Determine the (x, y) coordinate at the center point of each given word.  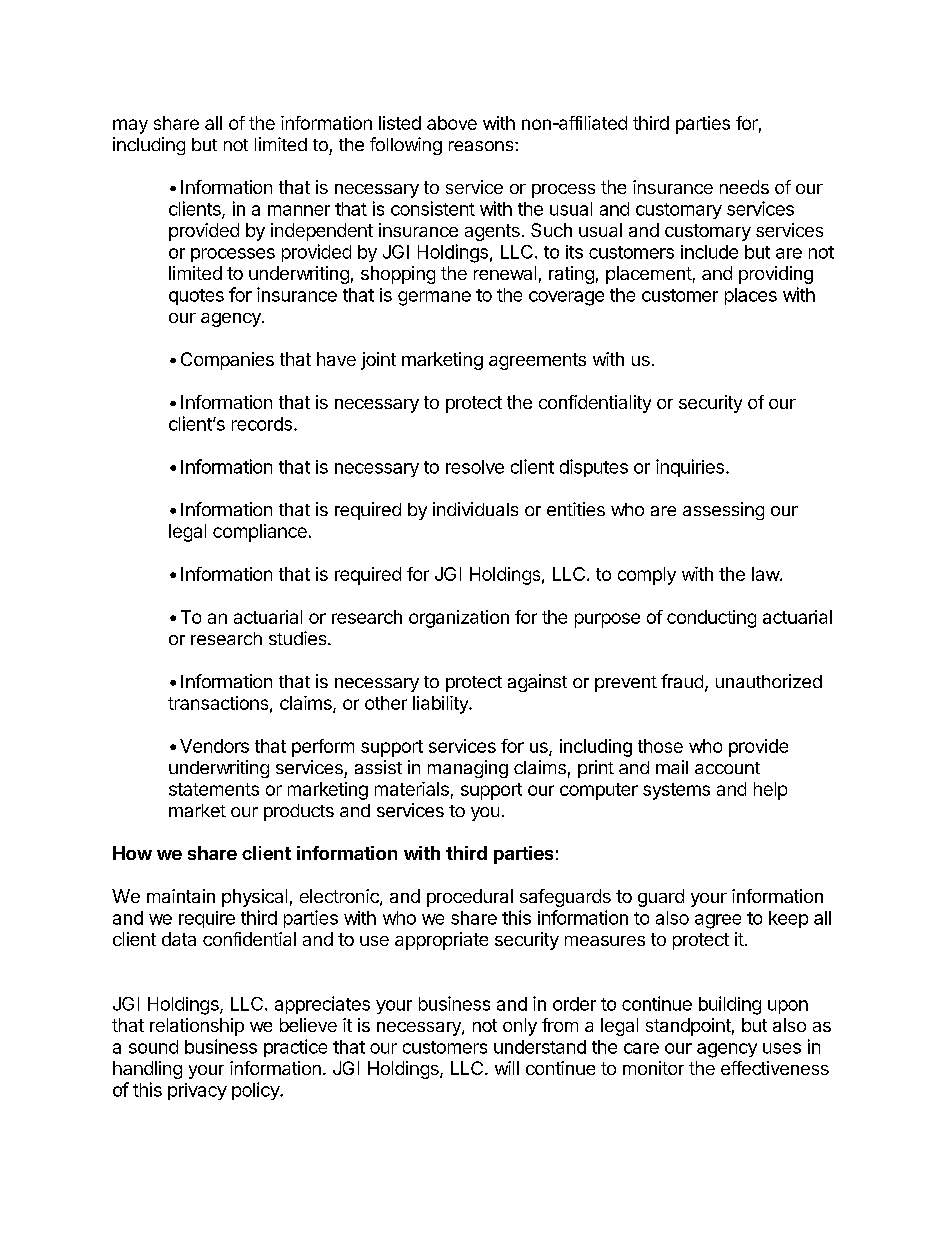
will (507, 1068)
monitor (653, 1068)
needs (744, 187)
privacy (197, 1091)
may (130, 126)
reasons (482, 146)
